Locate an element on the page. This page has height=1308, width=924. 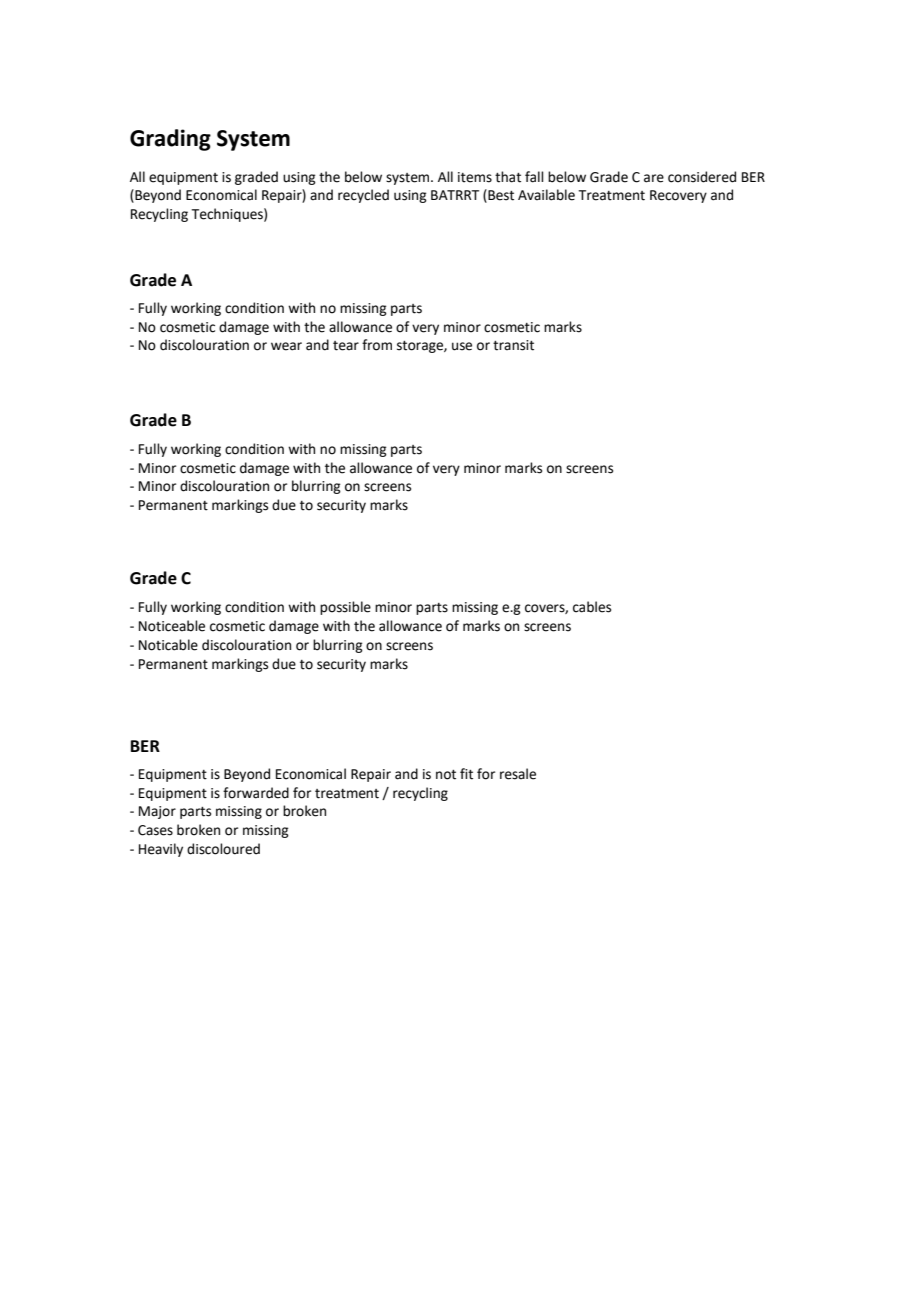
Grading is located at coordinates (170, 140).
